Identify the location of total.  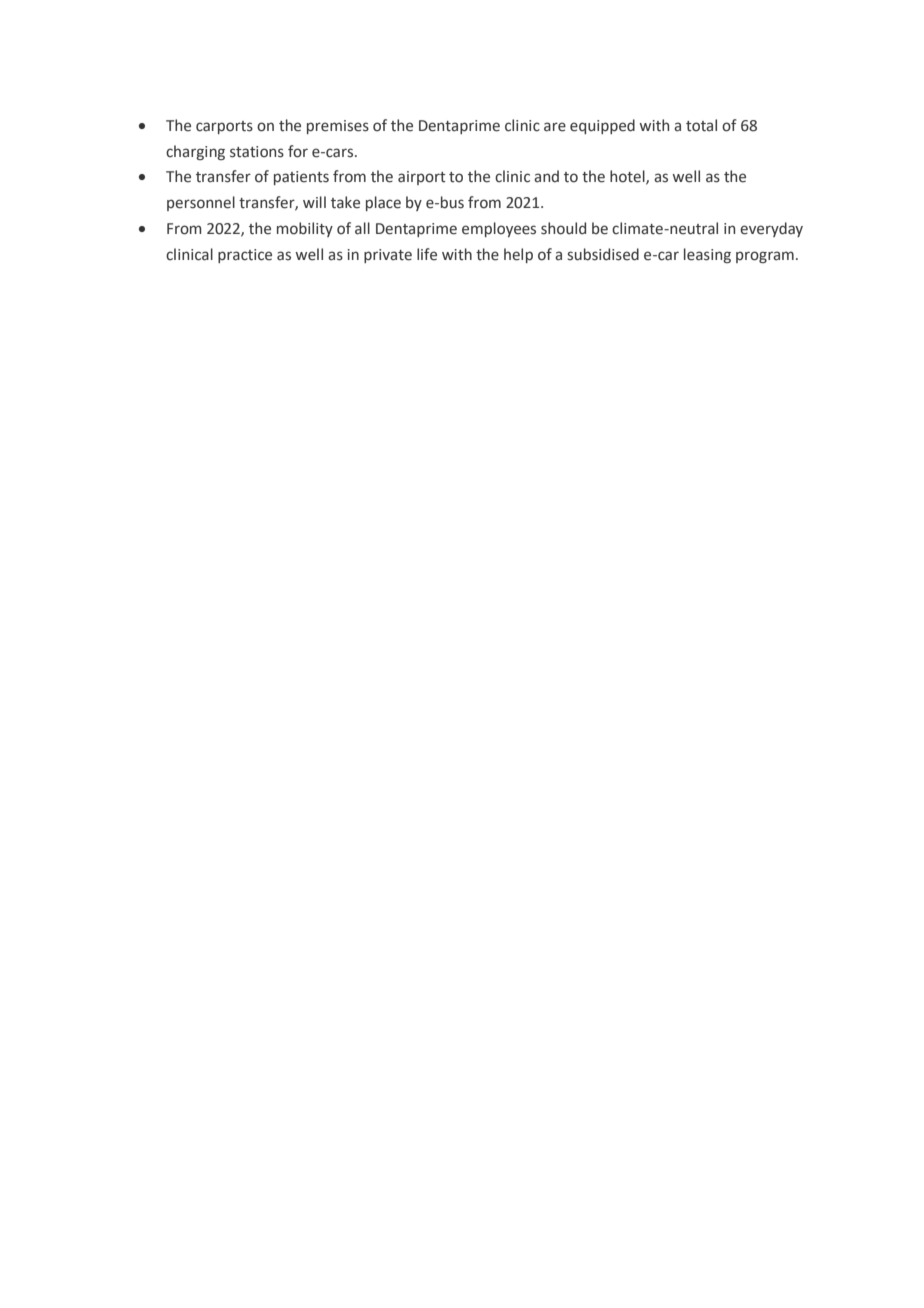
(701, 125).
